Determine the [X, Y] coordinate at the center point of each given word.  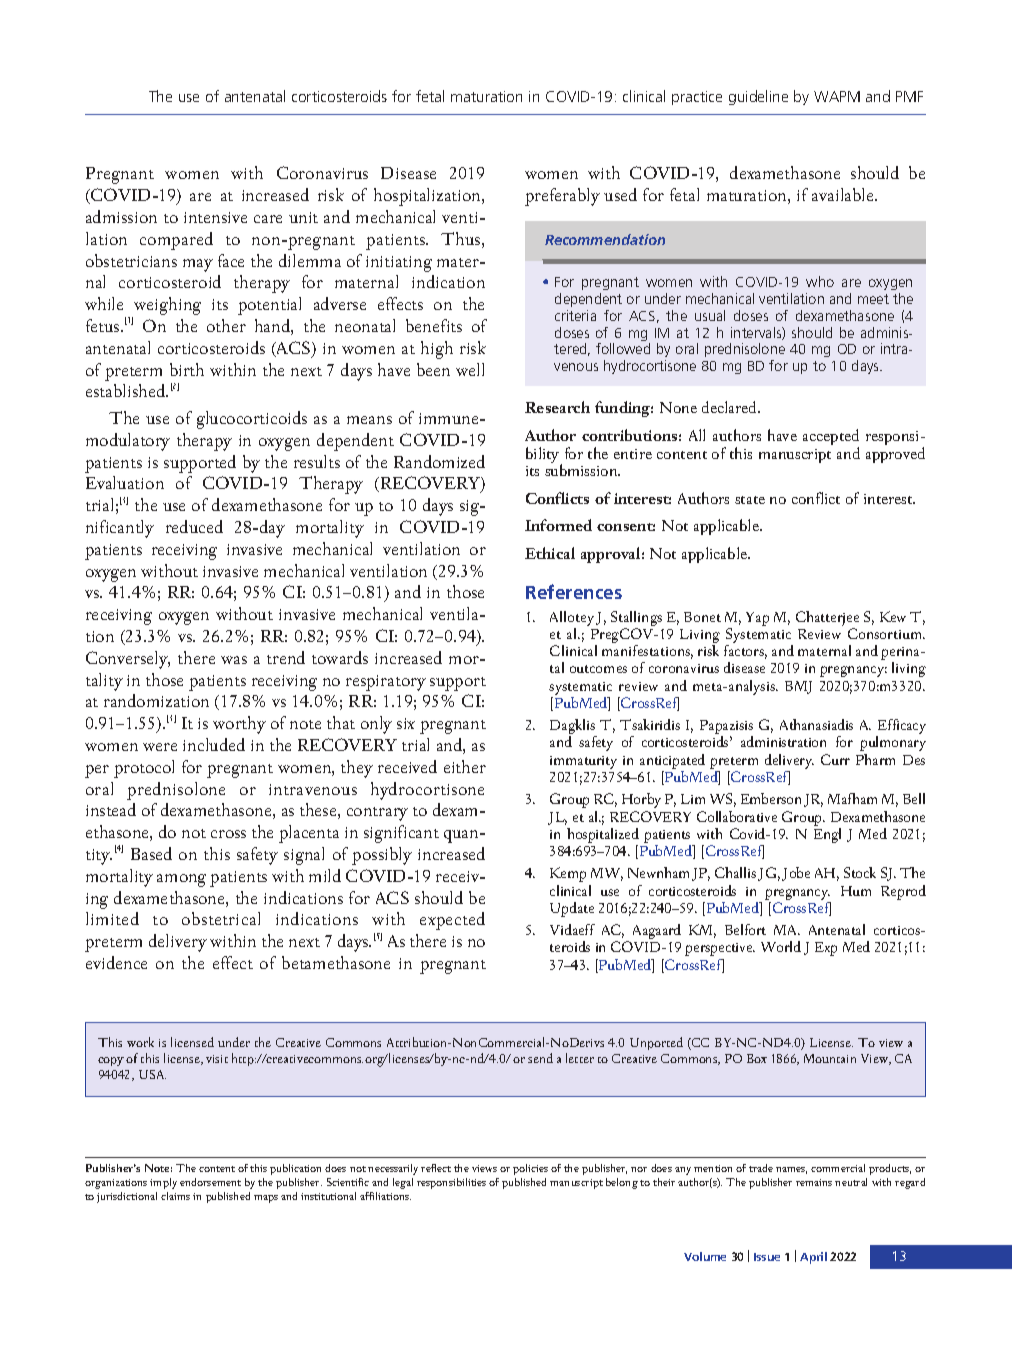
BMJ [798, 687]
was [234, 660]
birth [187, 369]
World [781, 946]
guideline [758, 97]
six [406, 723]
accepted [831, 438]
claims [175, 1196]
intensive [215, 217]
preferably [562, 197]
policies [530, 1169]
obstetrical [221, 918]
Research [557, 407]
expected [452, 921]
